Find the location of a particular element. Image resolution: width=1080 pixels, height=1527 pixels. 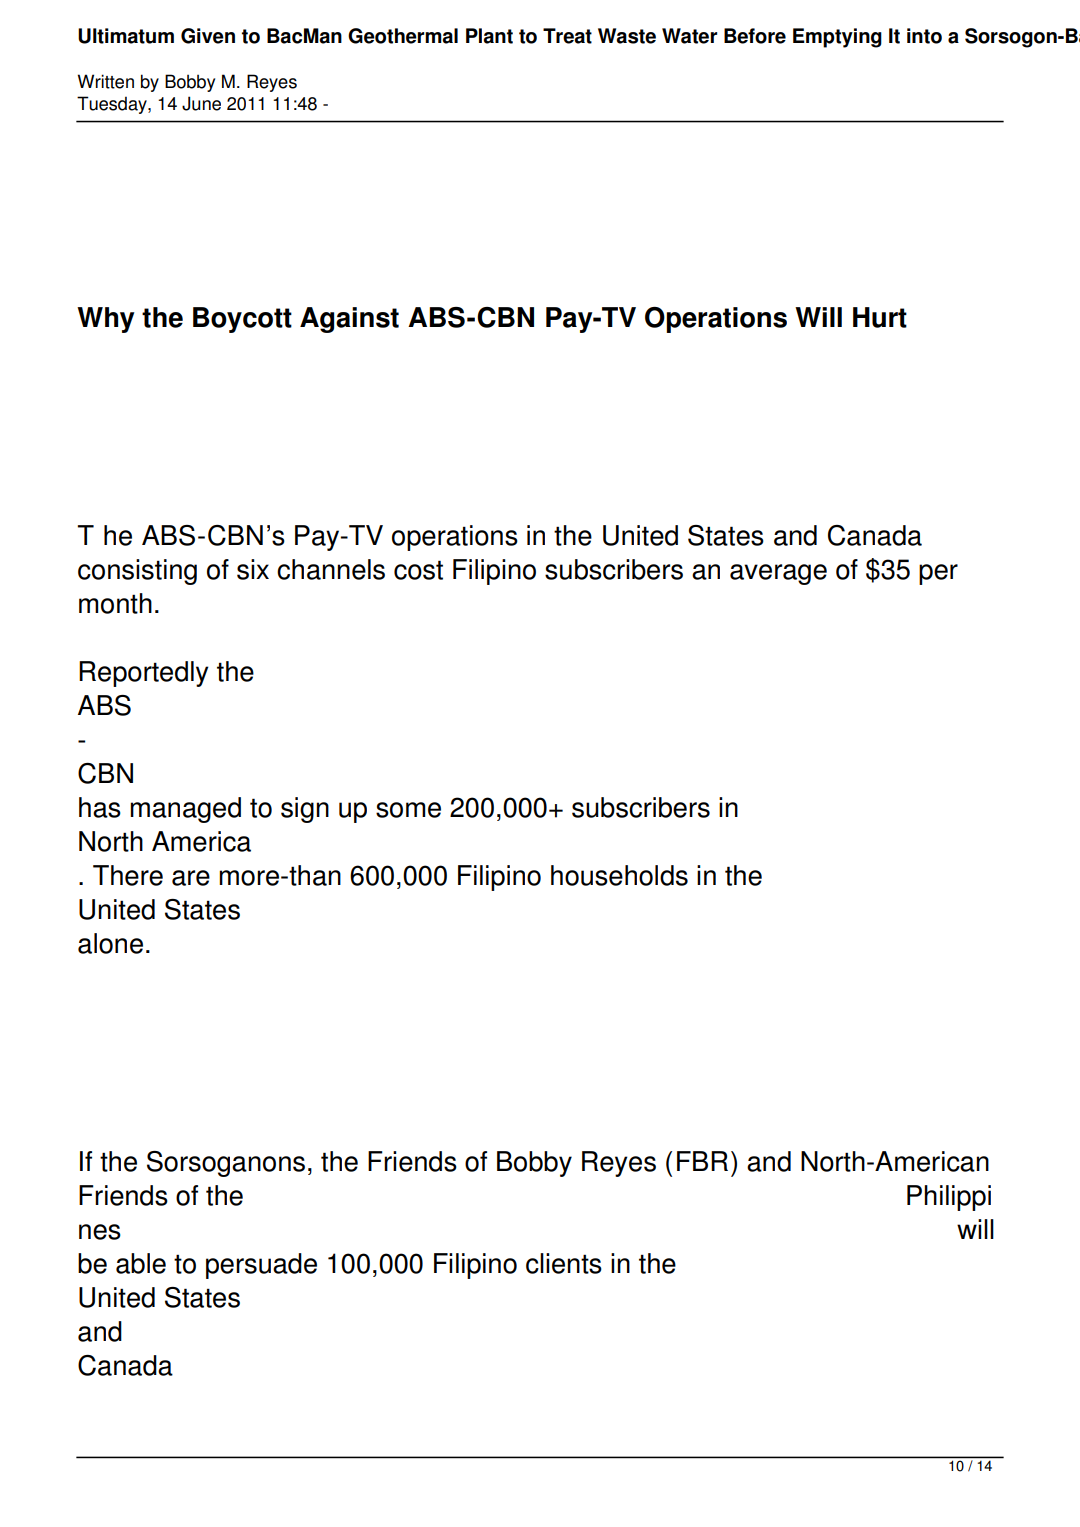

six is located at coordinates (253, 569).
